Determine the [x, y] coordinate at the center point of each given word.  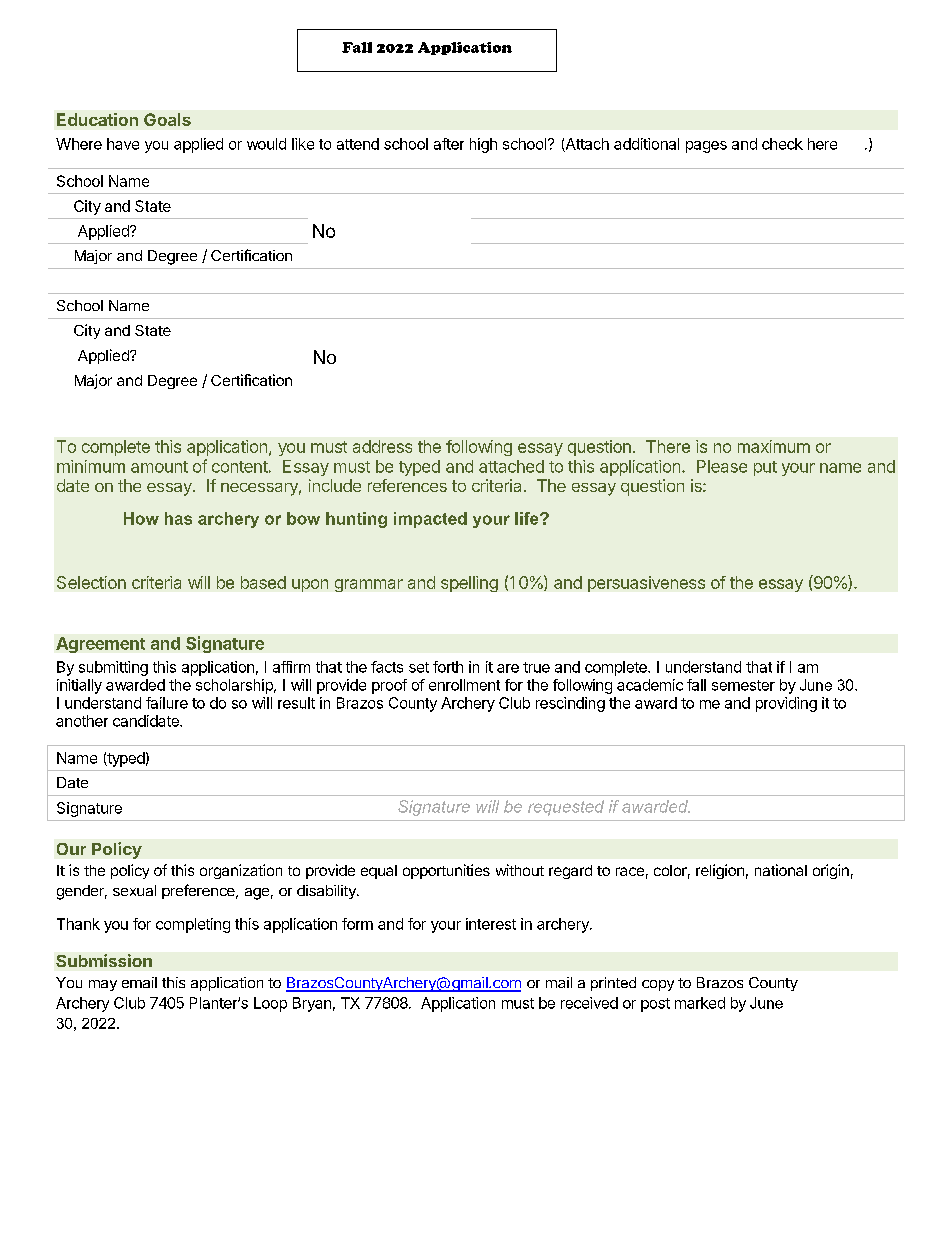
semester [743, 685]
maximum [774, 446]
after [449, 144]
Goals [167, 119]
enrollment [464, 685]
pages [706, 147]
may [103, 985]
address [382, 446]
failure [167, 703]
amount [159, 467]
